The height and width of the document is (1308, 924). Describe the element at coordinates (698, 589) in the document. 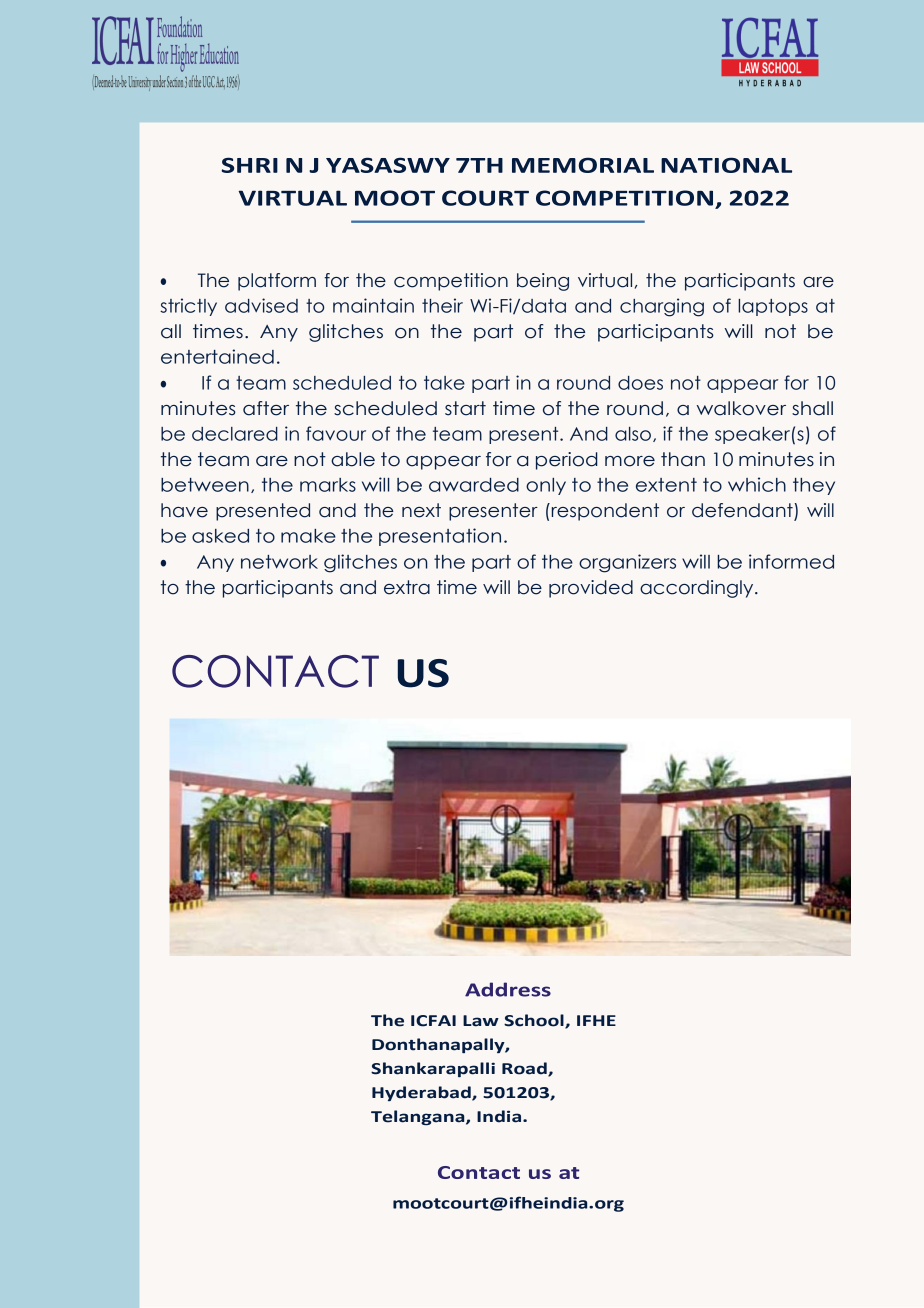

I see `accordingly` at that location.
